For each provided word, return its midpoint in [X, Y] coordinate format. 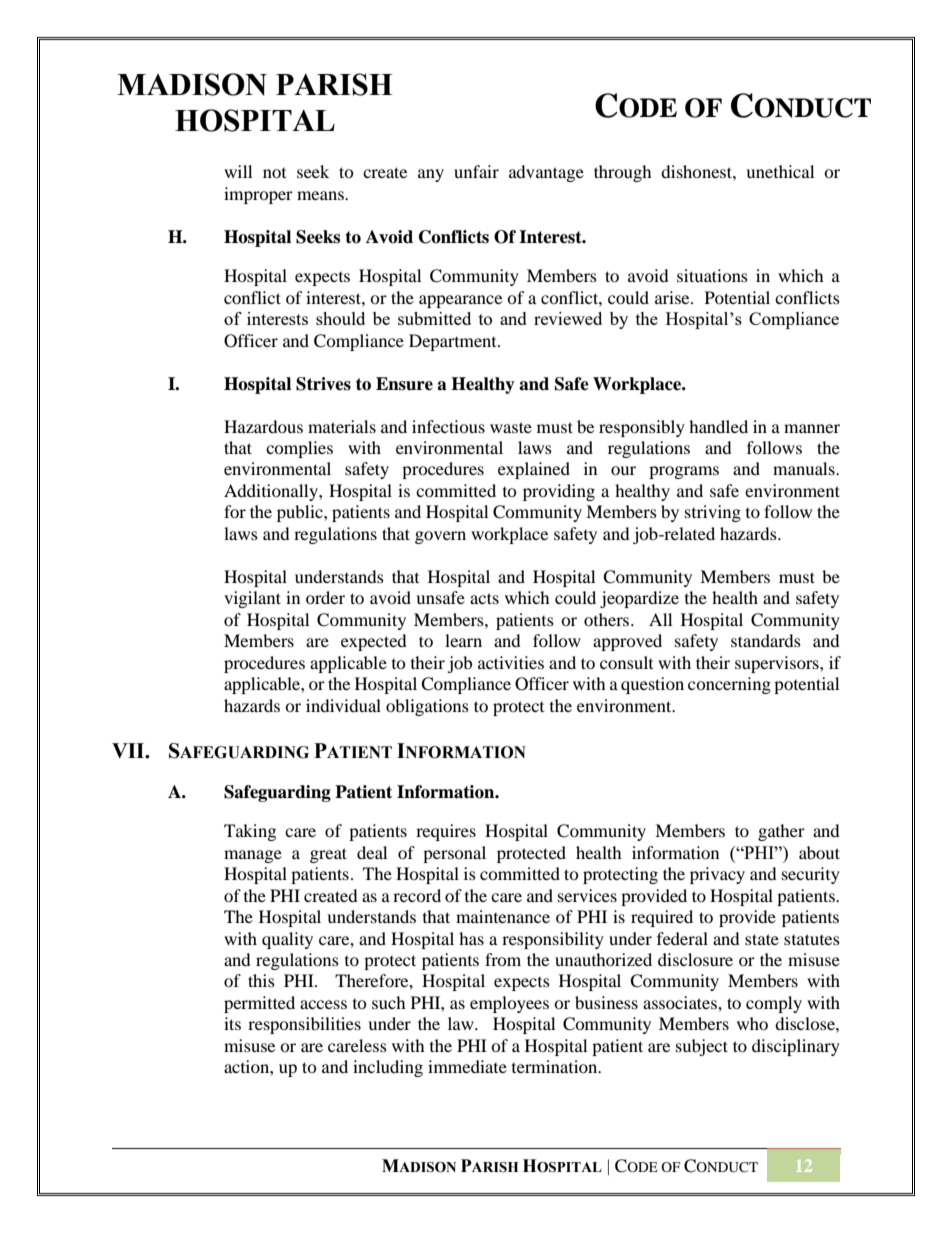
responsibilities [304, 1025]
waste [511, 427]
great [328, 855]
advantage [546, 173]
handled [718, 426]
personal [454, 854]
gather [781, 832]
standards [766, 640]
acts [484, 598]
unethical [780, 171]
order [325, 597]
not [274, 173]
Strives [323, 384]
